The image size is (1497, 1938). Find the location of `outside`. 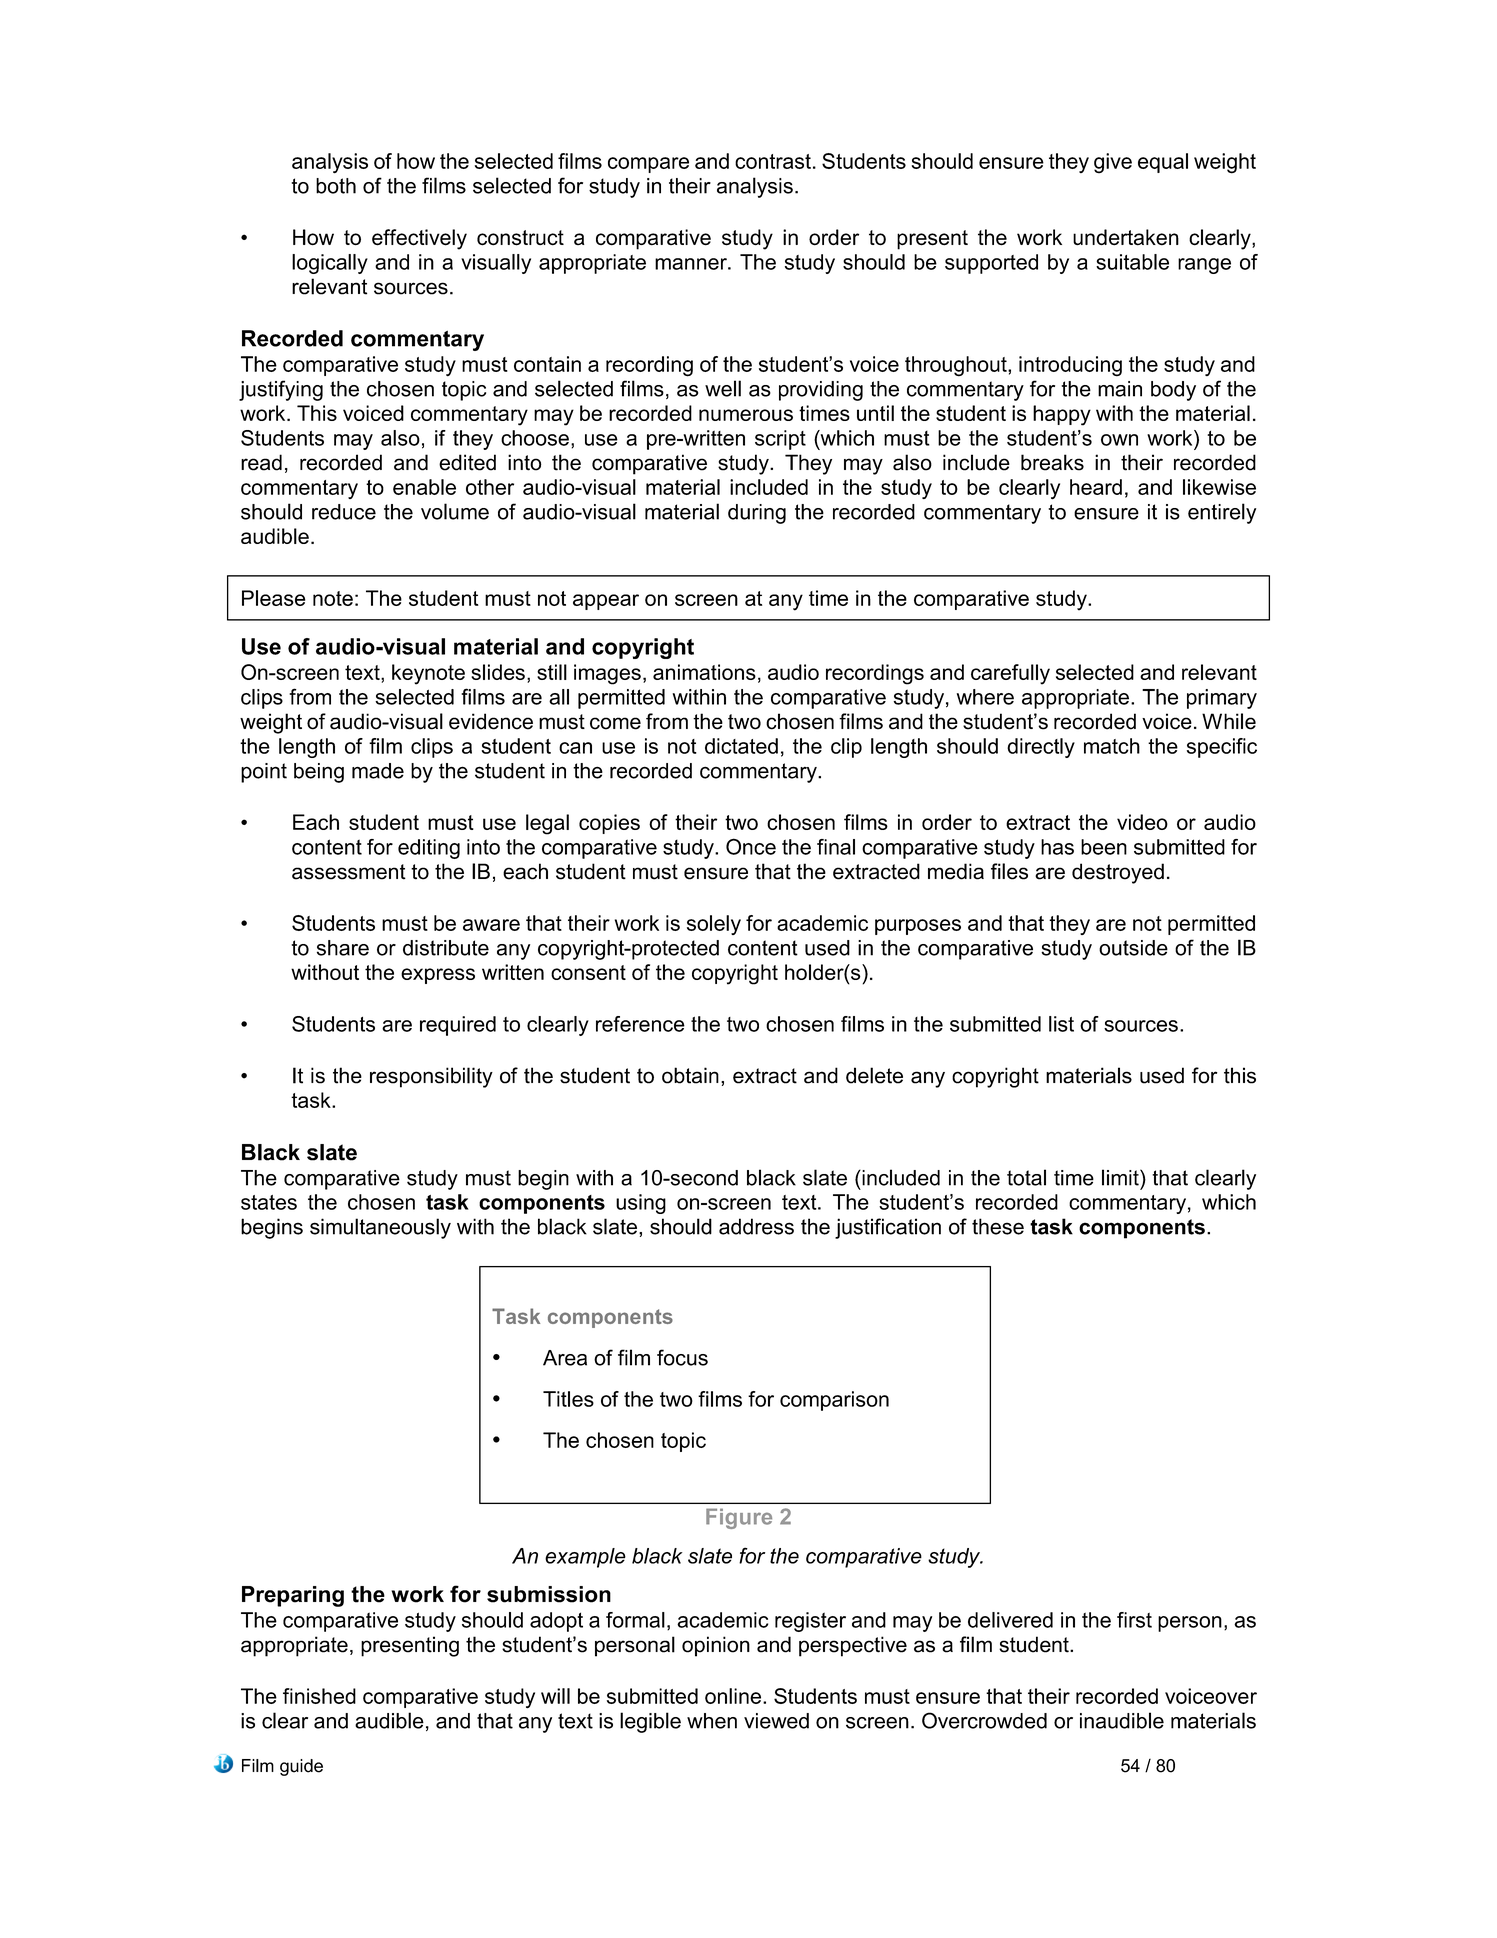

outside is located at coordinates (1133, 948).
